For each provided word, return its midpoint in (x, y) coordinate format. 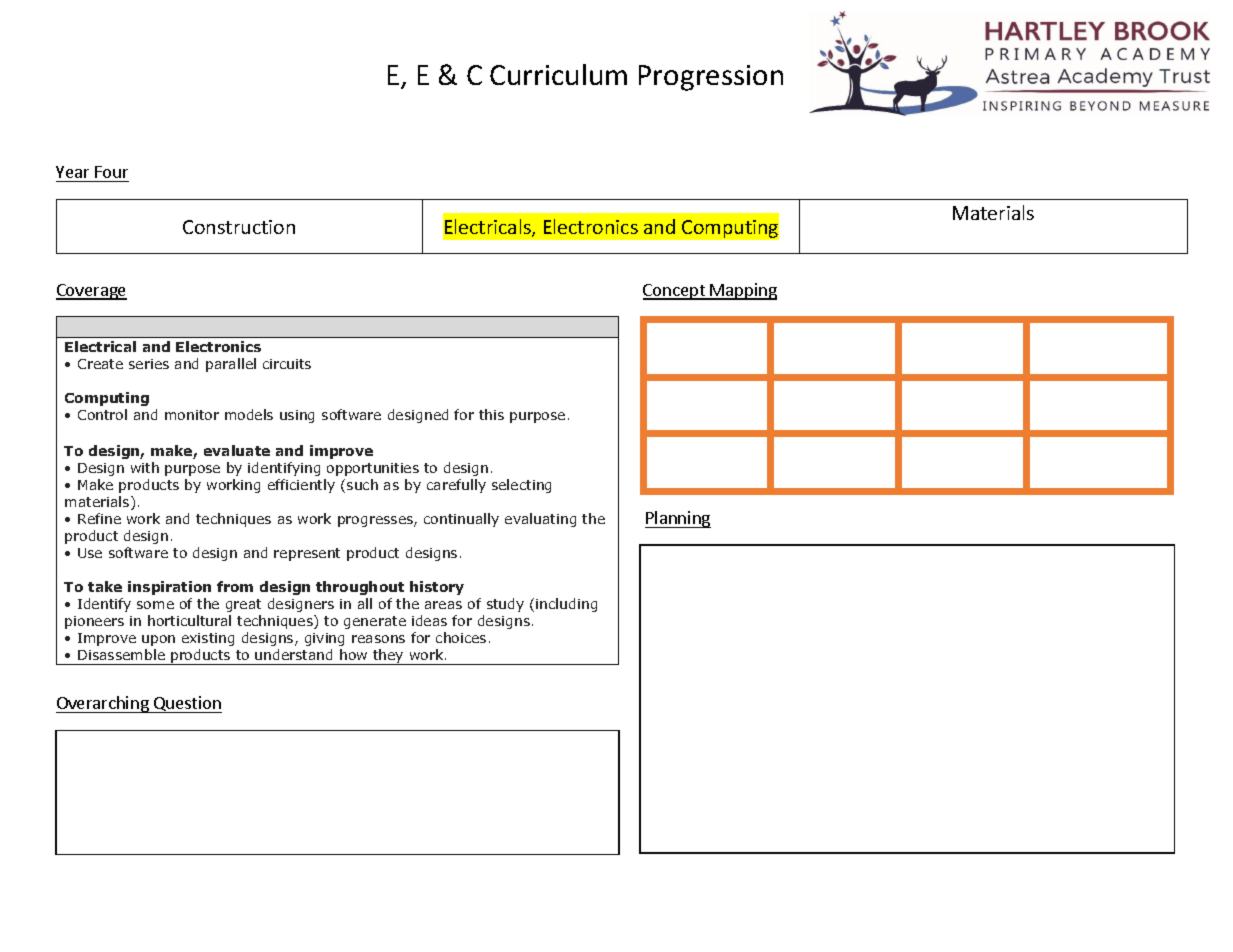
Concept (675, 292)
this (491, 414)
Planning (678, 519)
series (149, 364)
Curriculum (558, 74)
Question (187, 704)
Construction (239, 227)
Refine (99, 518)
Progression (711, 78)
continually (461, 520)
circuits (287, 364)
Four (111, 172)
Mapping (743, 291)
